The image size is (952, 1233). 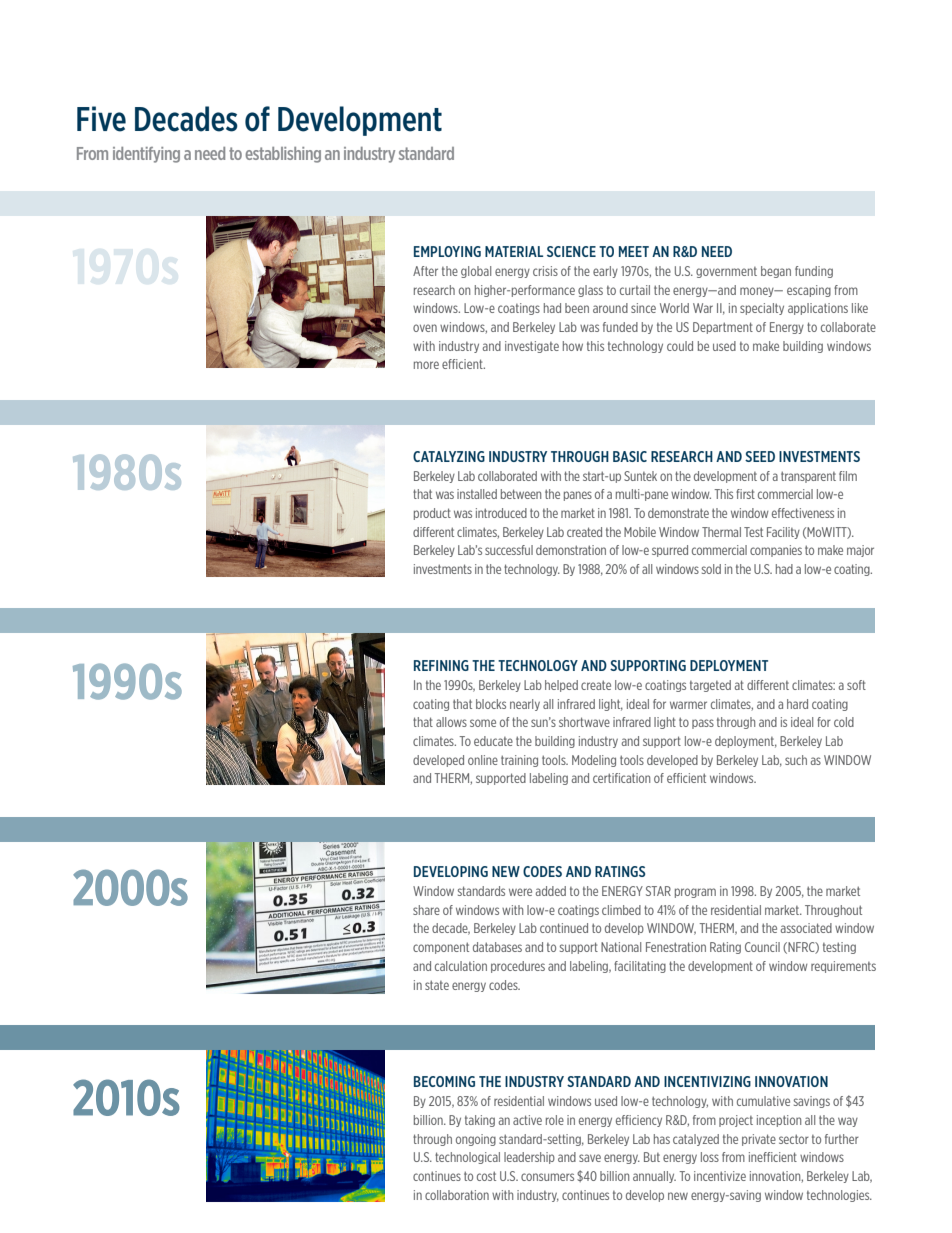 What do you see at coordinates (491, 704) in the image?
I see `blocks` at bounding box center [491, 704].
